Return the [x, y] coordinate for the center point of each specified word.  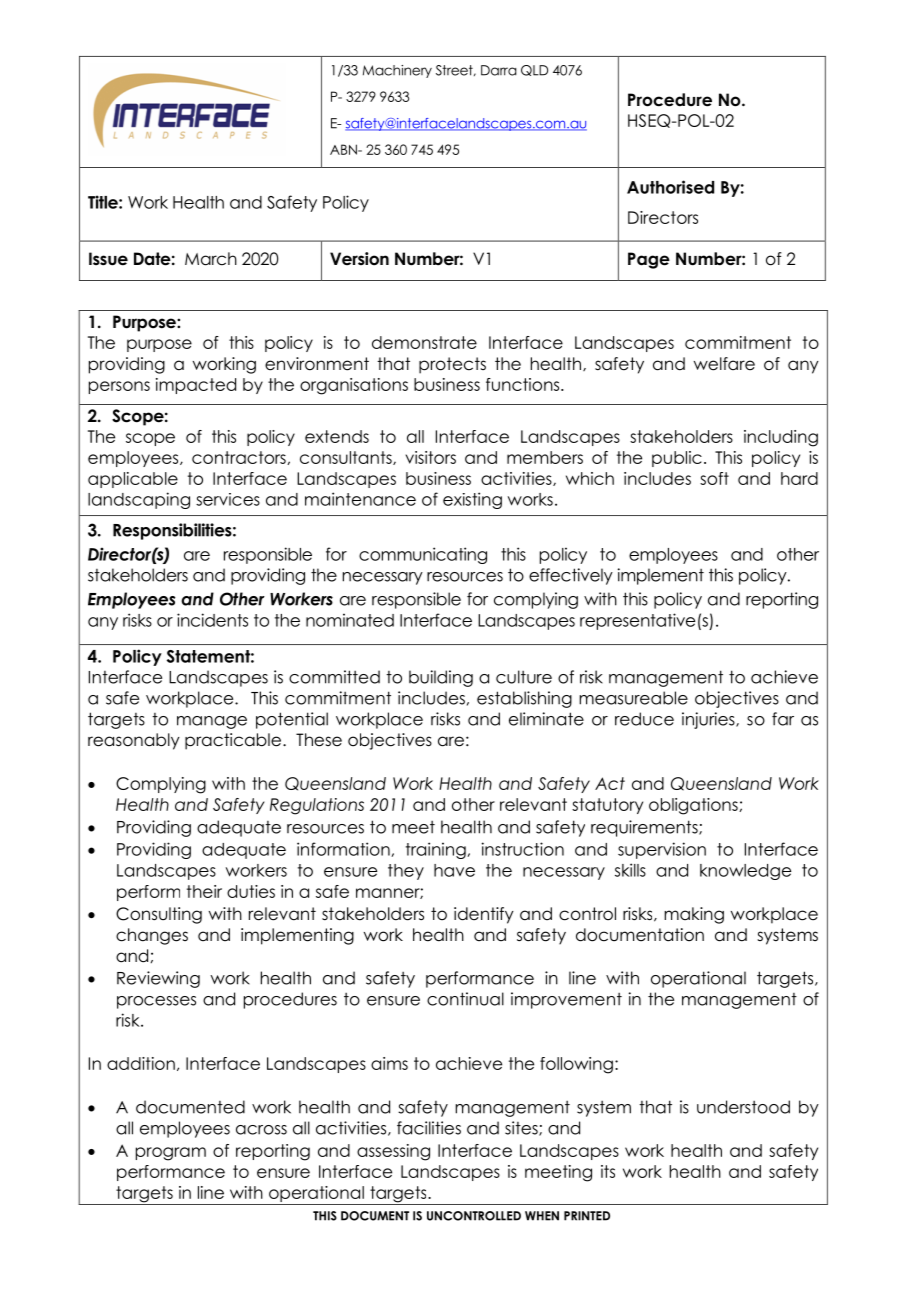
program [171, 1154]
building [441, 678]
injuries [709, 720]
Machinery [397, 71]
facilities [429, 1128]
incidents [212, 620]
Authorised [670, 187]
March [211, 259]
